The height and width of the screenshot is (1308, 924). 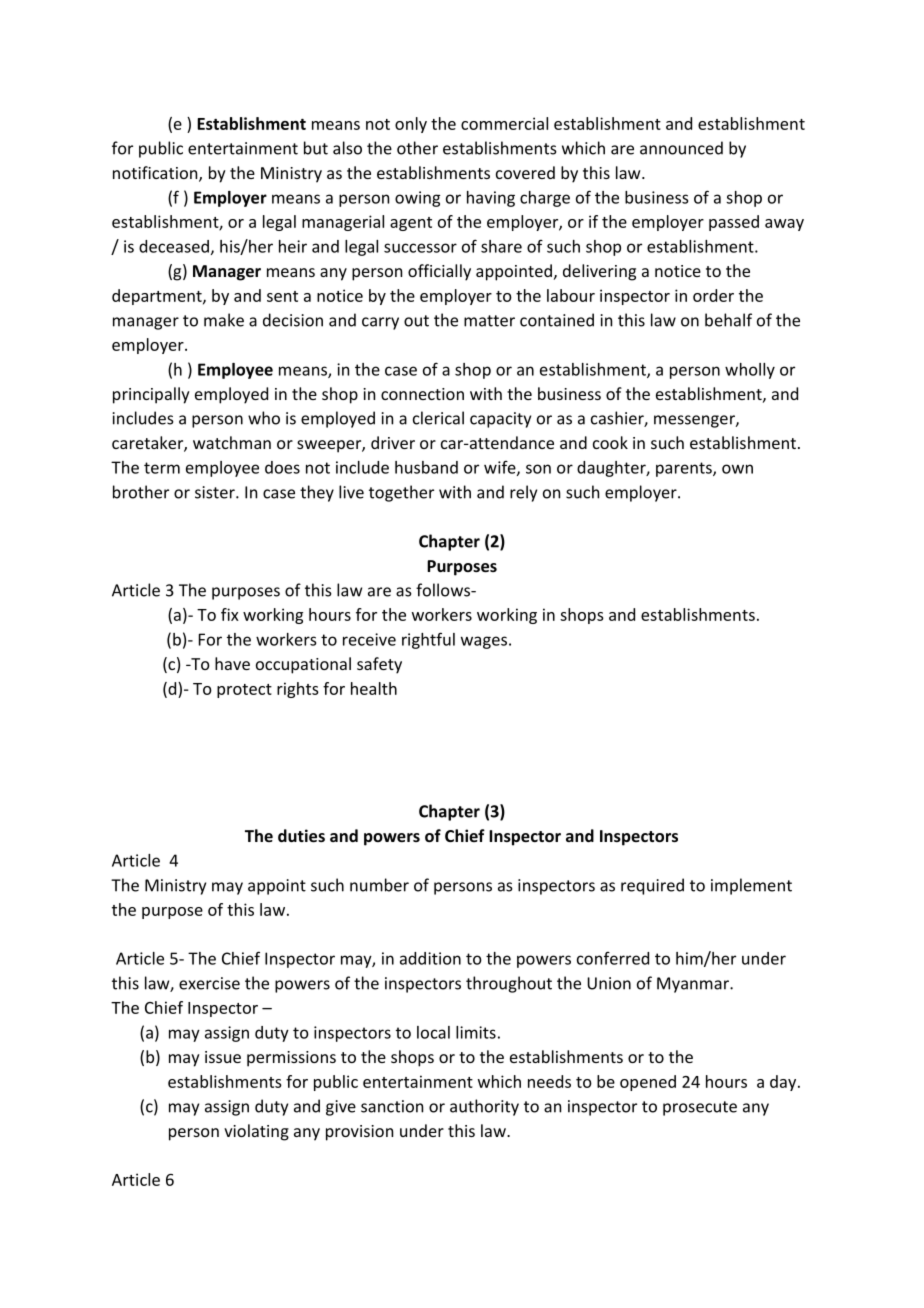 What do you see at coordinates (256, 1132) in the screenshot?
I see `violating` at bounding box center [256, 1132].
